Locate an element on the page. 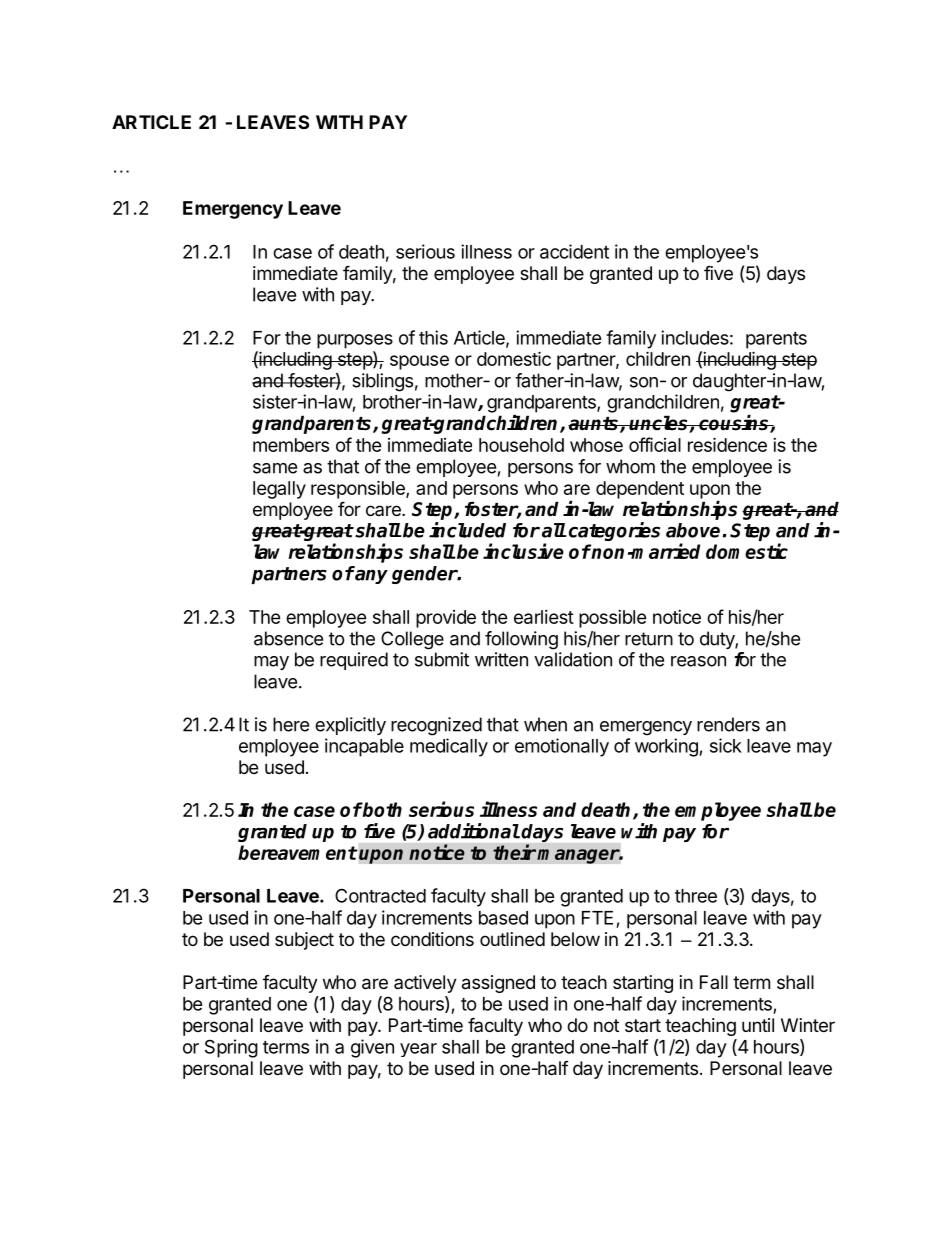 Image resolution: width=952 pixels, height=1233 pixels. accident is located at coordinates (574, 251).
